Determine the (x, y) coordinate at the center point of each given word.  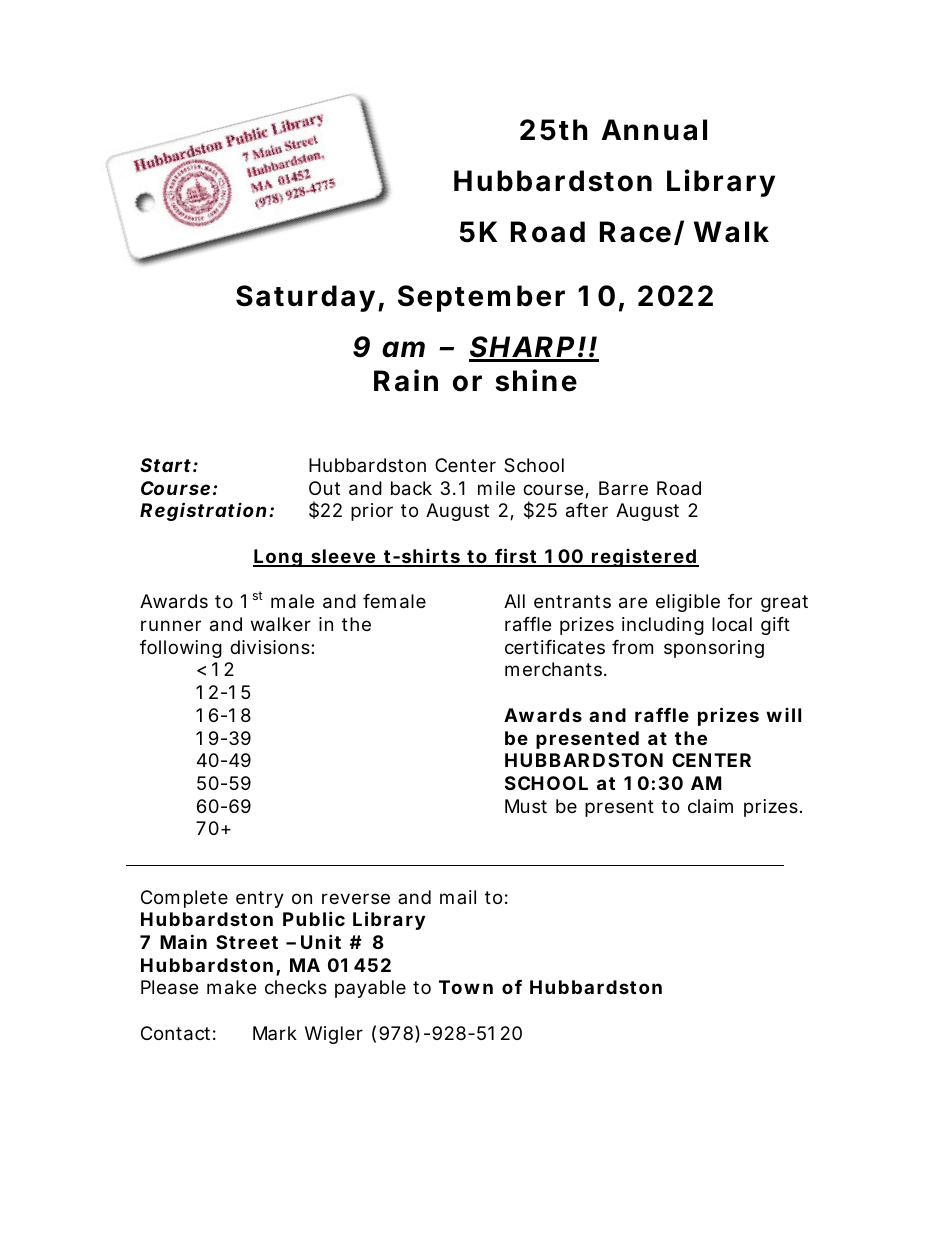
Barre (623, 488)
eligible (688, 603)
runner (171, 625)
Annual (654, 130)
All (514, 601)
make (231, 987)
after (587, 510)
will (783, 715)
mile (496, 488)
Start (165, 465)
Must (526, 806)
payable (370, 989)
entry (260, 899)
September (481, 298)
